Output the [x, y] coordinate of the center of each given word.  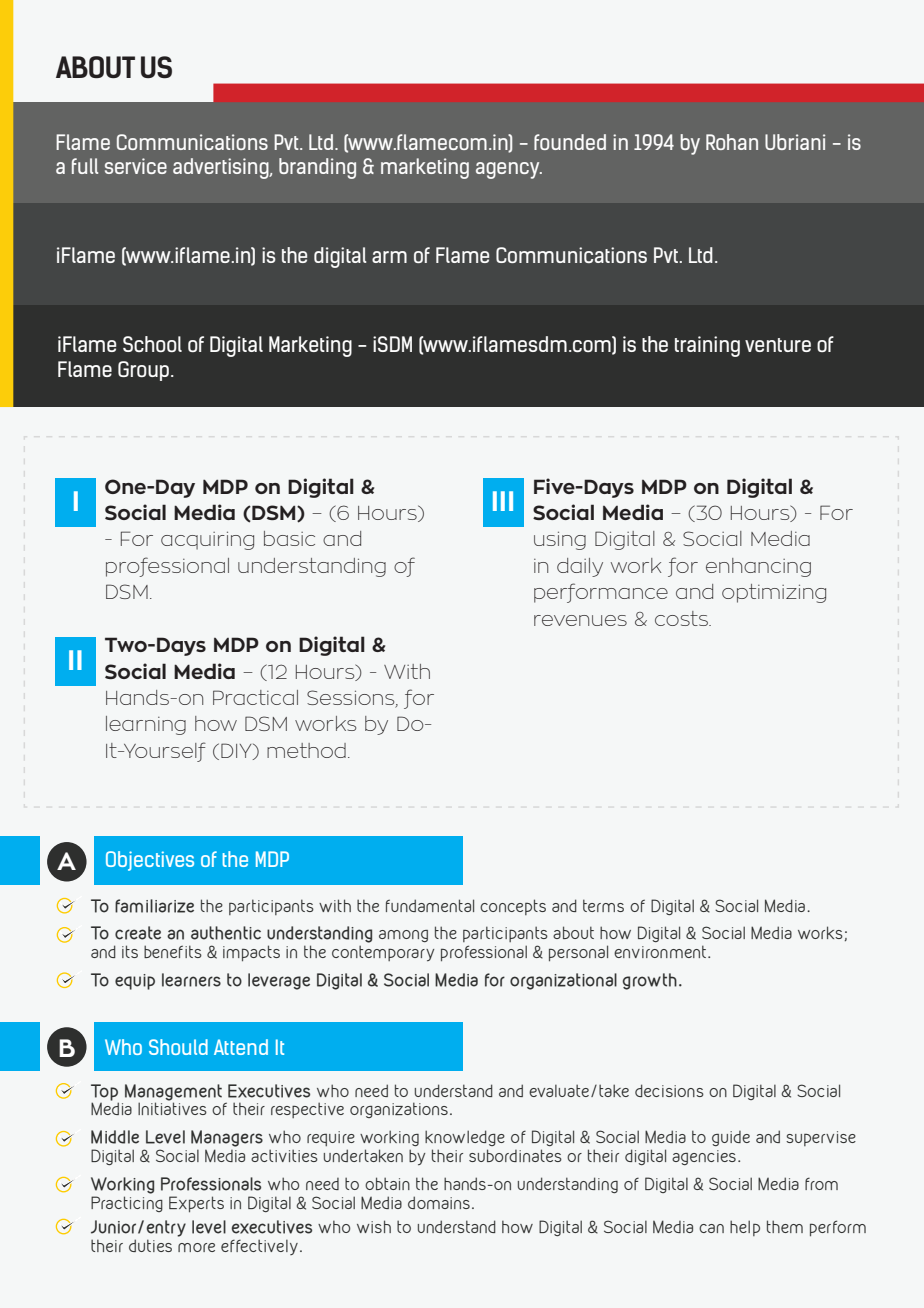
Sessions [352, 699]
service [136, 166]
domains [439, 1202]
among [403, 936]
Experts [196, 1204]
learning [146, 725]
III [503, 501]
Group [145, 371]
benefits [173, 951]
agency [509, 170]
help [745, 1228]
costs [682, 618]
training [707, 346]
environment [661, 951]
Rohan [732, 142]
